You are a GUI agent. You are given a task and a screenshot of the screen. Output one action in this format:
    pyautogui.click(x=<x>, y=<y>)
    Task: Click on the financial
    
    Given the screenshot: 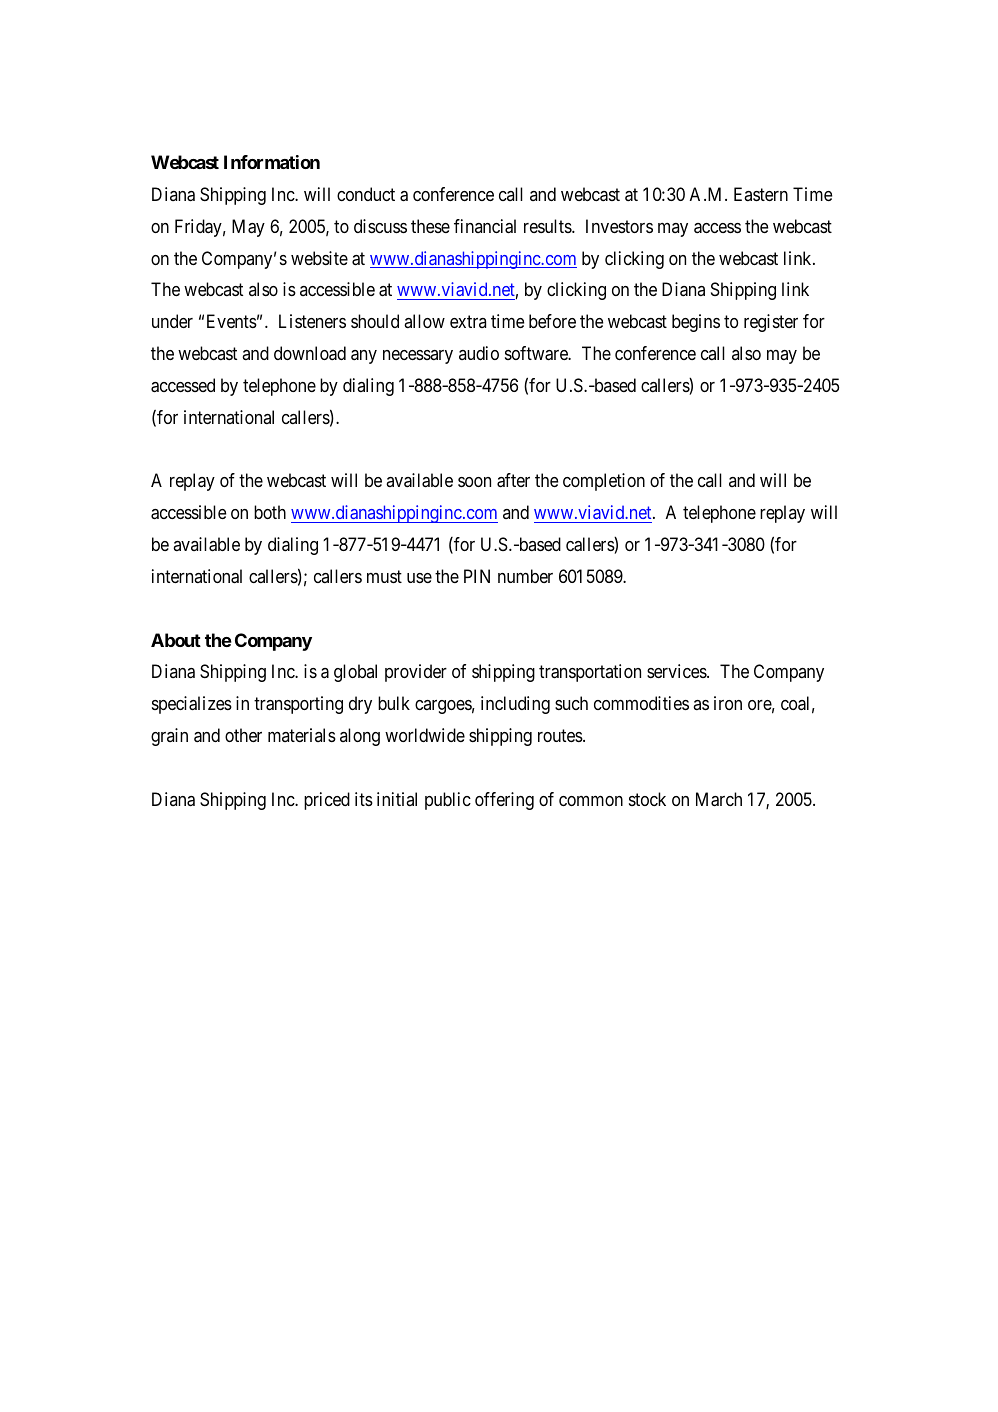 What is the action you would take?
    pyautogui.click(x=485, y=226)
